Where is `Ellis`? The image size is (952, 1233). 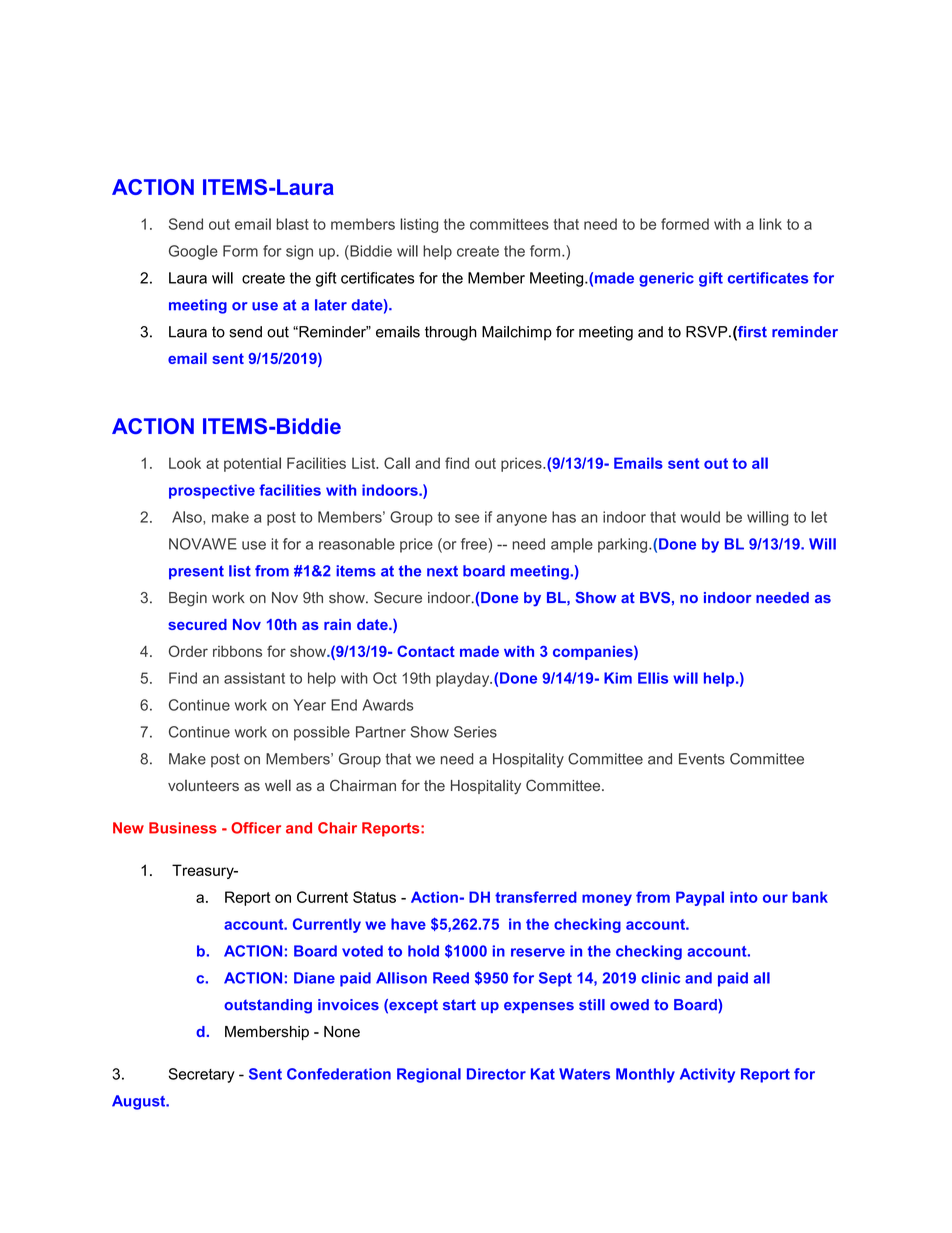
Ellis is located at coordinates (653, 678).
